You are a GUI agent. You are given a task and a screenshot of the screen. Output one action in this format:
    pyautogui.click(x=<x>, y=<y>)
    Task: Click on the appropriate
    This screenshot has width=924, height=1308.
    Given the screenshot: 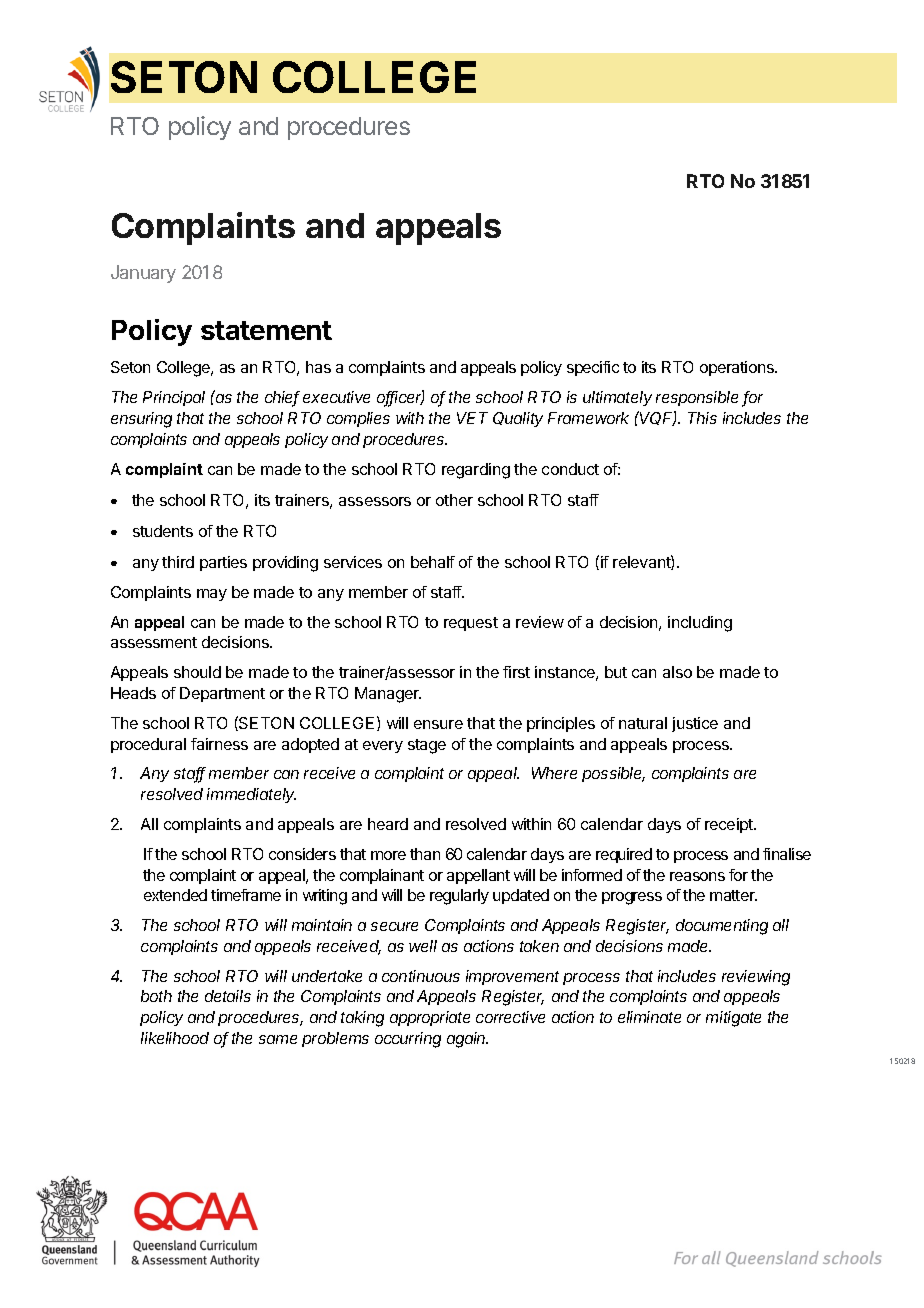 What is the action you would take?
    pyautogui.click(x=430, y=1018)
